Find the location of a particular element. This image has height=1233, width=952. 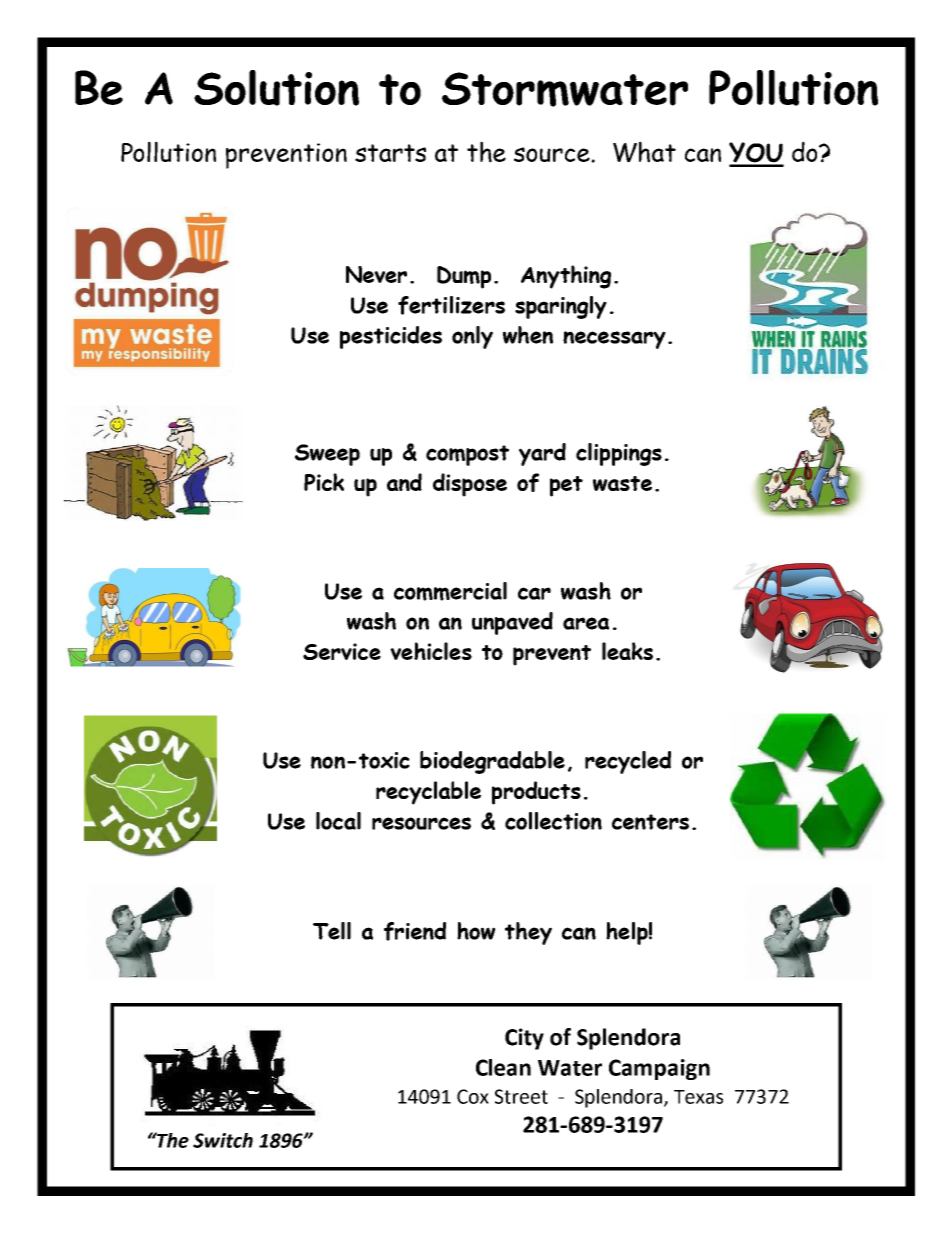

leaks is located at coordinates (627, 651).
